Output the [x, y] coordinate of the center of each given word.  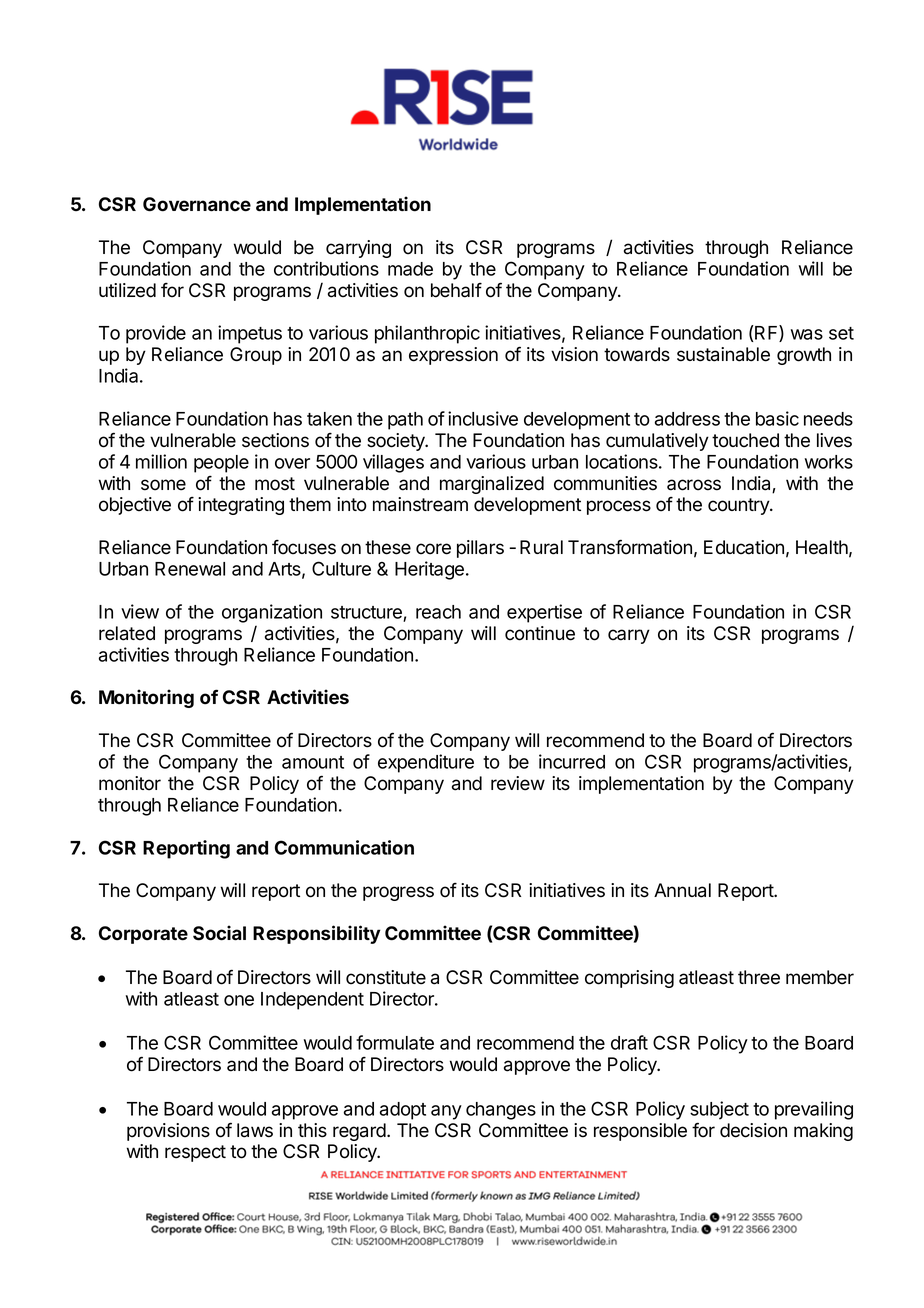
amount [313, 762]
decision [753, 1130]
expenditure [426, 763]
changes [501, 1111]
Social [219, 933]
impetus [250, 334]
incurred [572, 761]
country [739, 506]
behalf [456, 290]
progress [398, 893]
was [807, 334]
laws [255, 1130]
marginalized [492, 485]
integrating [241, 506]
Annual [682, 890]
